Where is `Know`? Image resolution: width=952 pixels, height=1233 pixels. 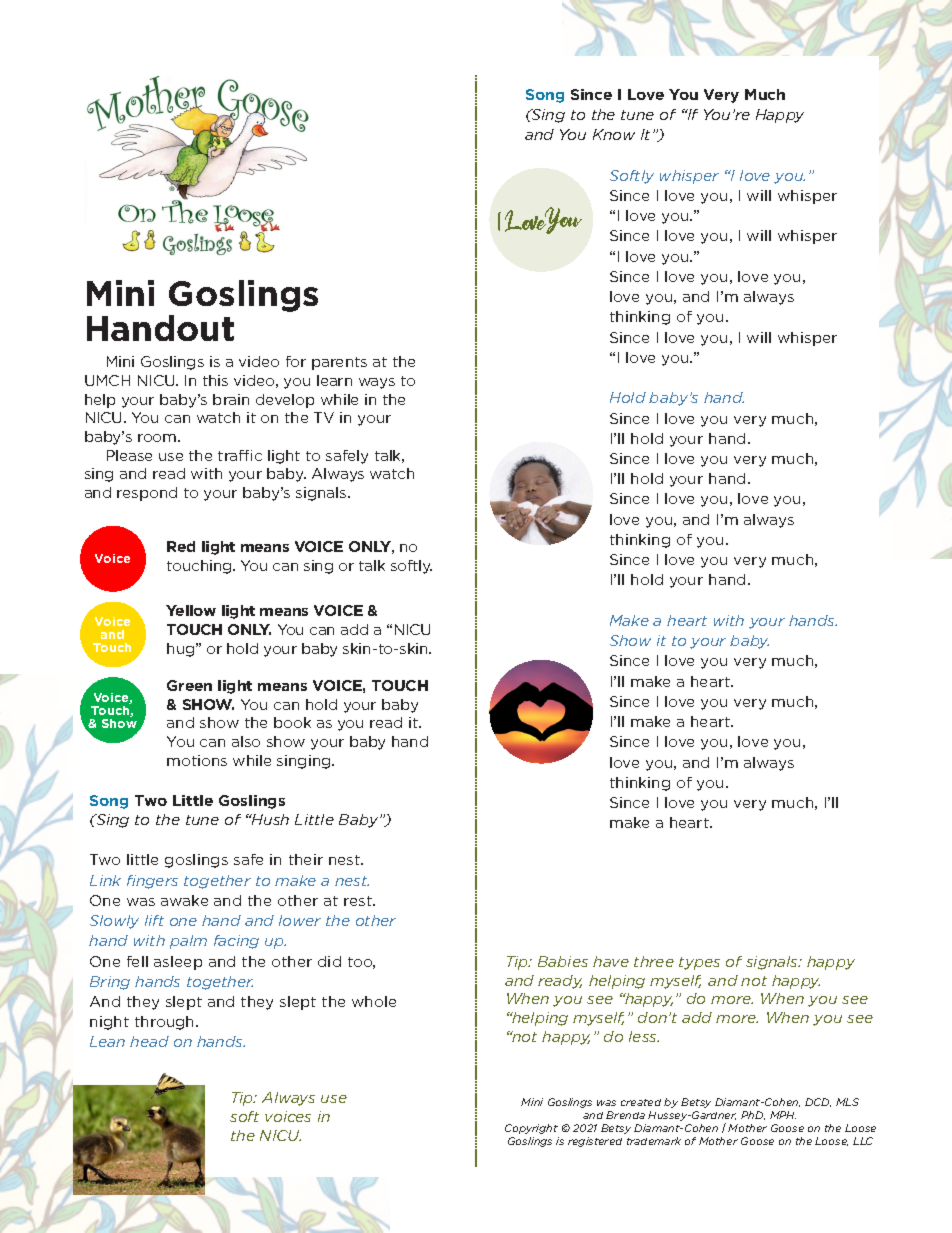
Know is located at coordinates (614, 134).
